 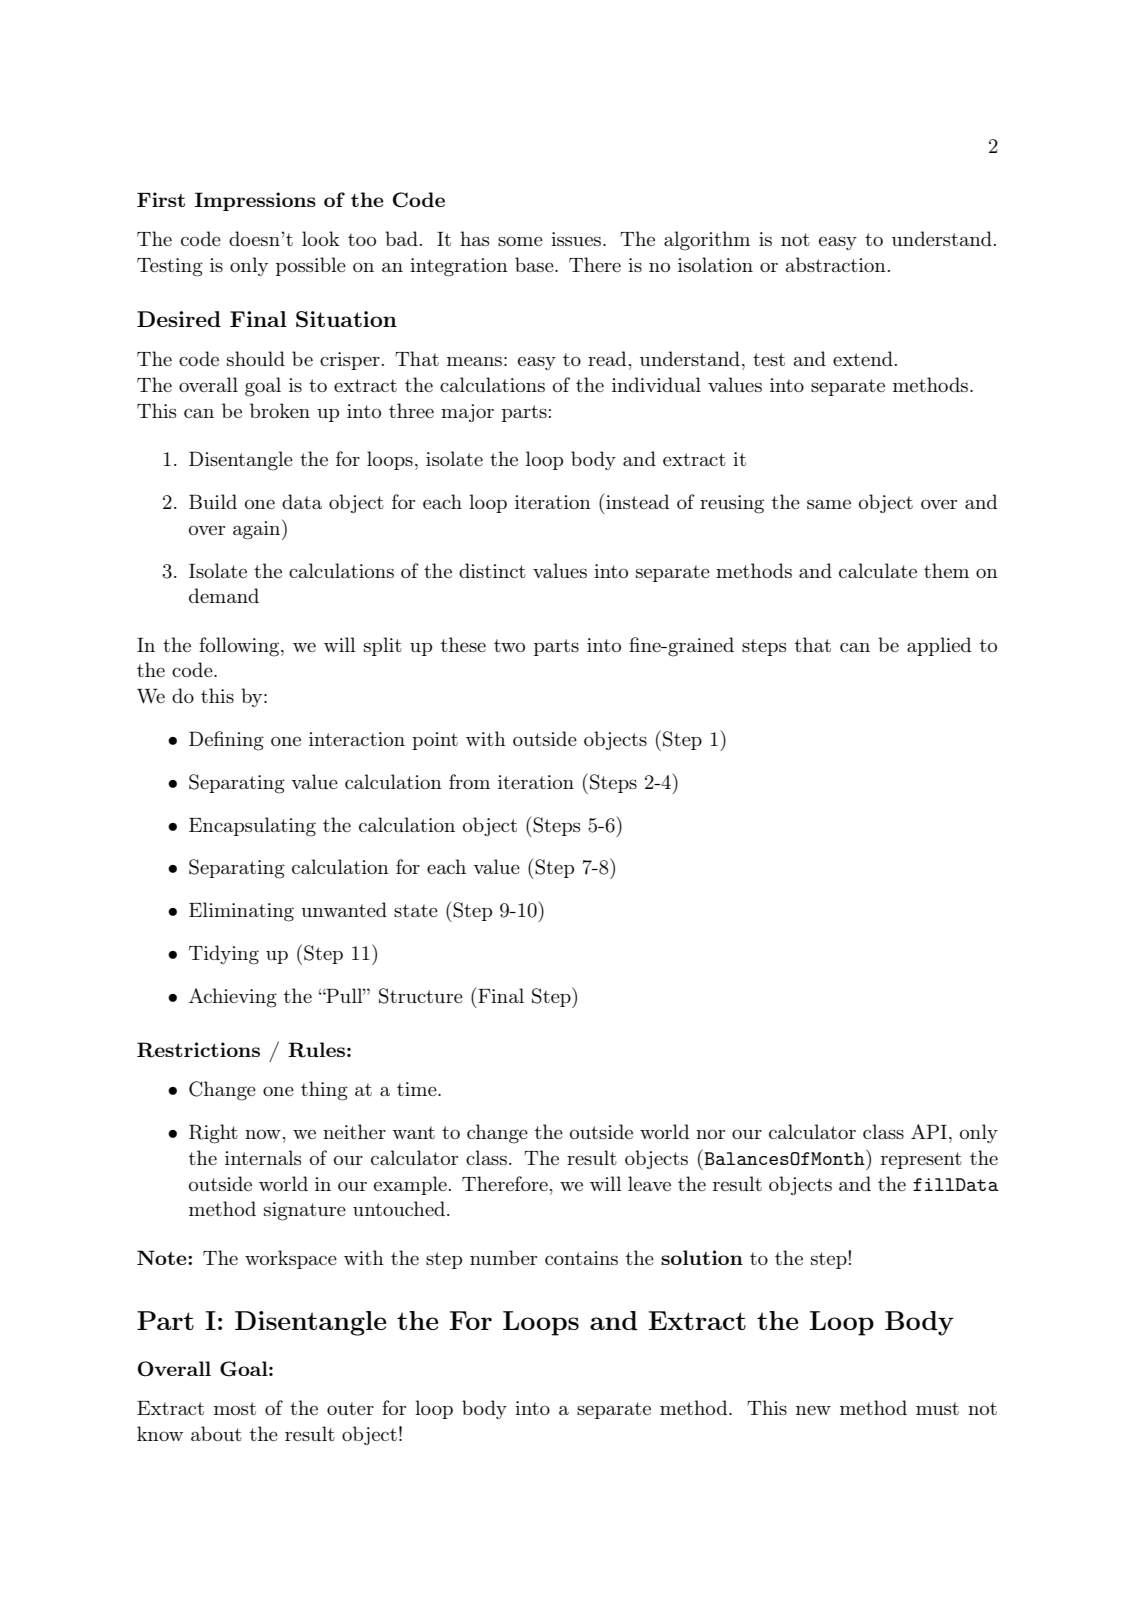 I want to click on Impressions, so click(x=255, y=201).
